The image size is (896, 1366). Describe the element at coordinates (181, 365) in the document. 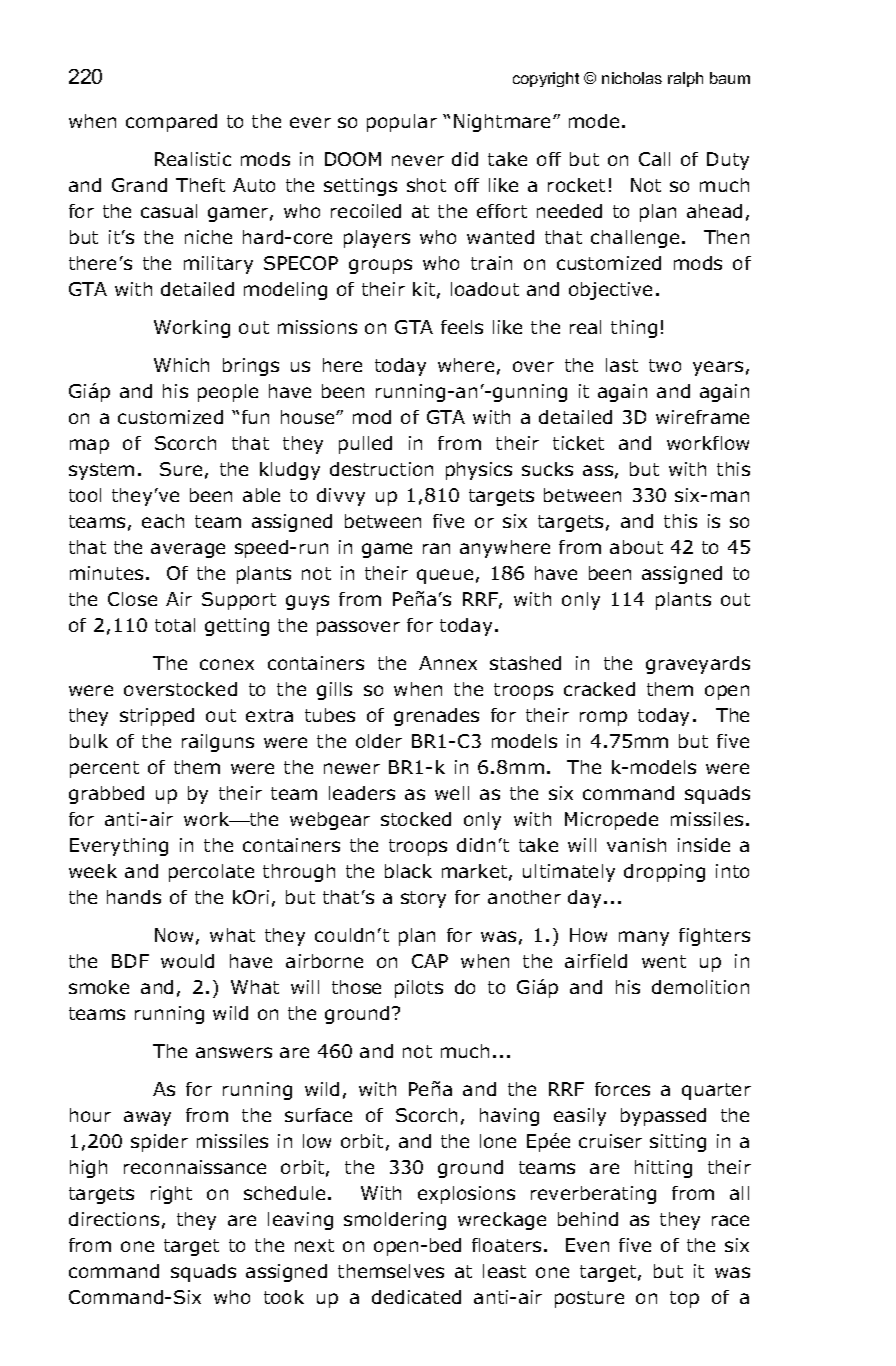

I see `Which` at that location.
